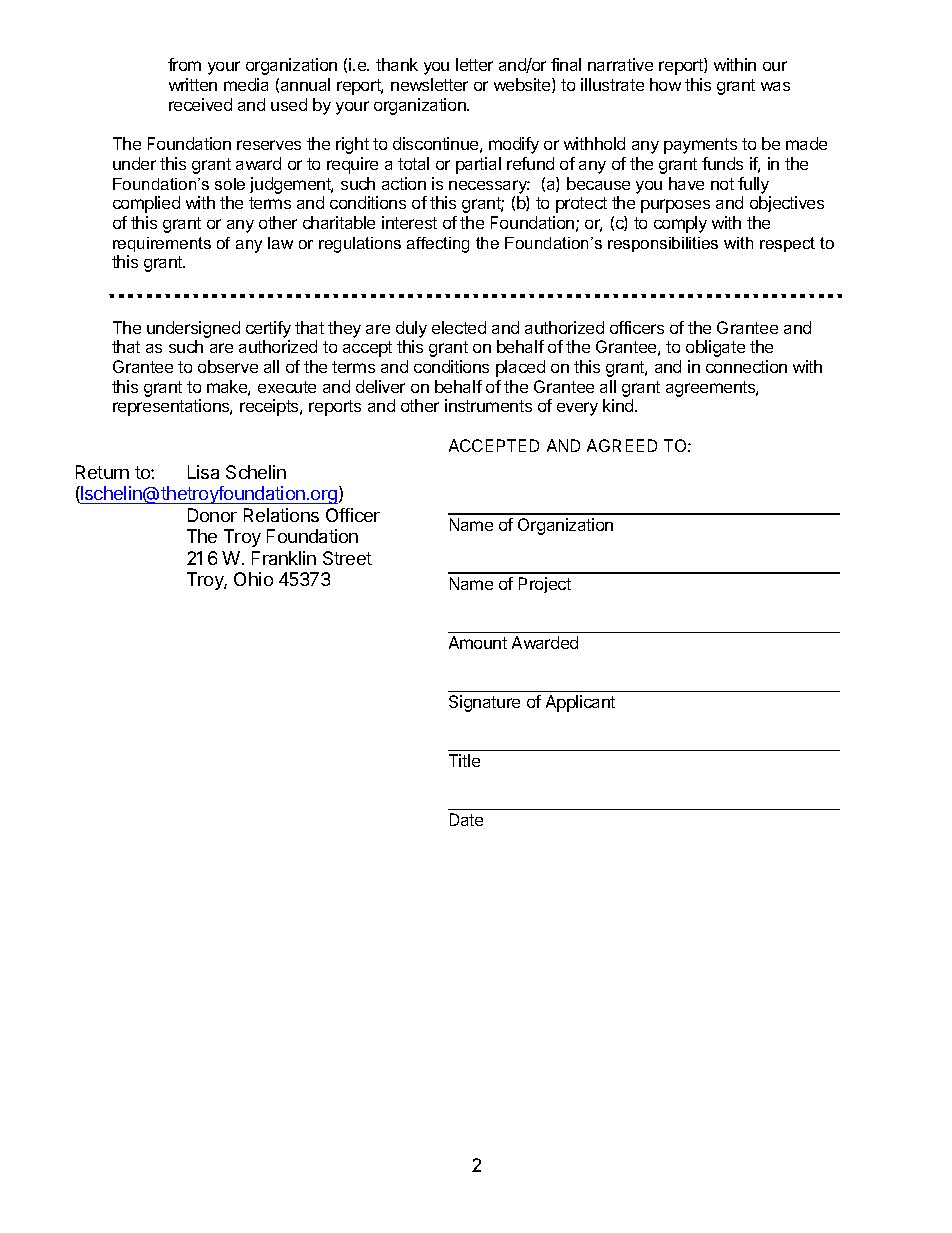  I want to click on Date, so click(466, 819).
